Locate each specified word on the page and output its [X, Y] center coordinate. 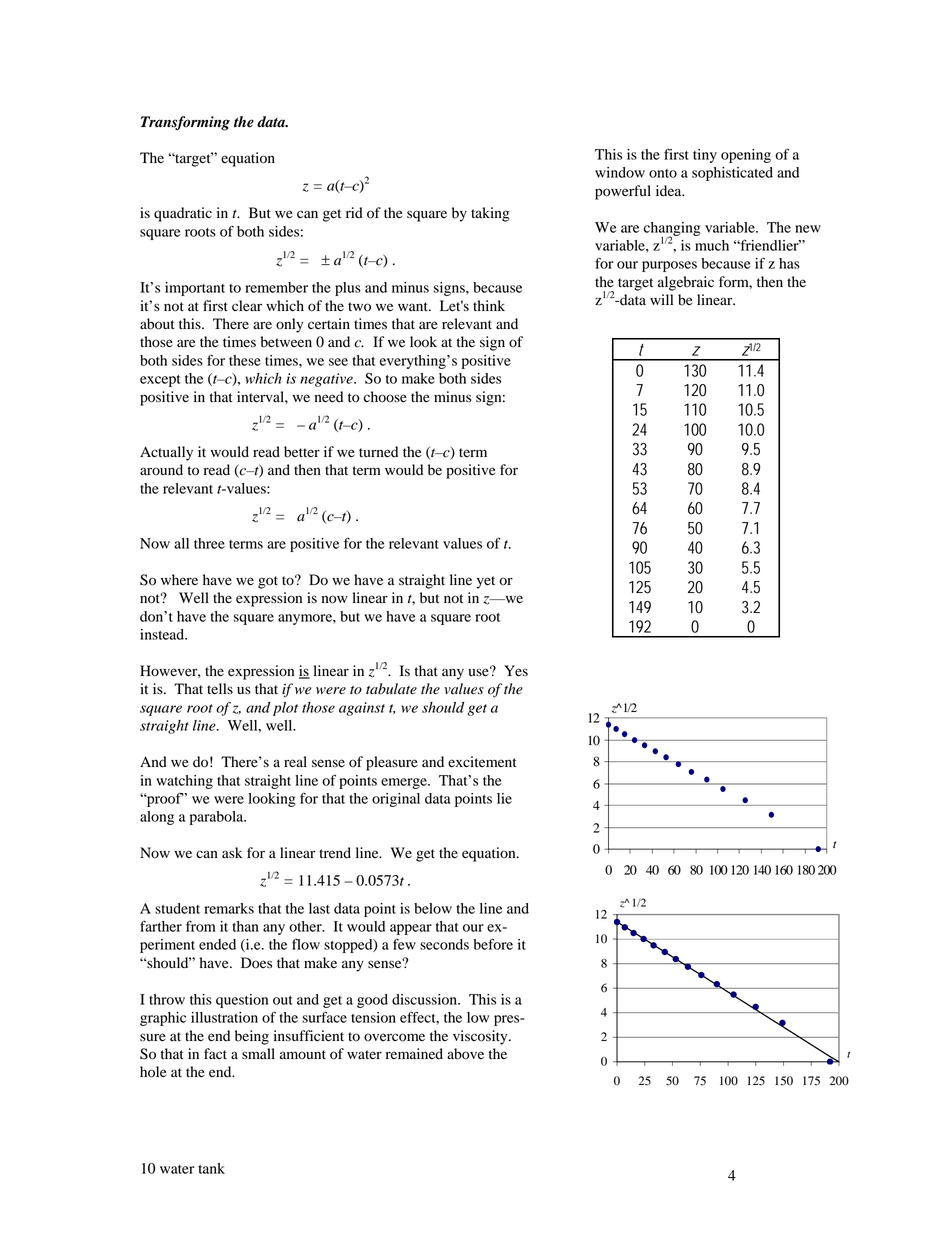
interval [261, 397]
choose [385, 397]
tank [211, 1168]
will [661, 299]
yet [486, 582]
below [433, 908]
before [493, 944]
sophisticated [732, 174]
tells [220, 688]
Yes [516, 671]
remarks [229, 908]
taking [490, 214]
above [465, 1054]
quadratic [183, 214]
